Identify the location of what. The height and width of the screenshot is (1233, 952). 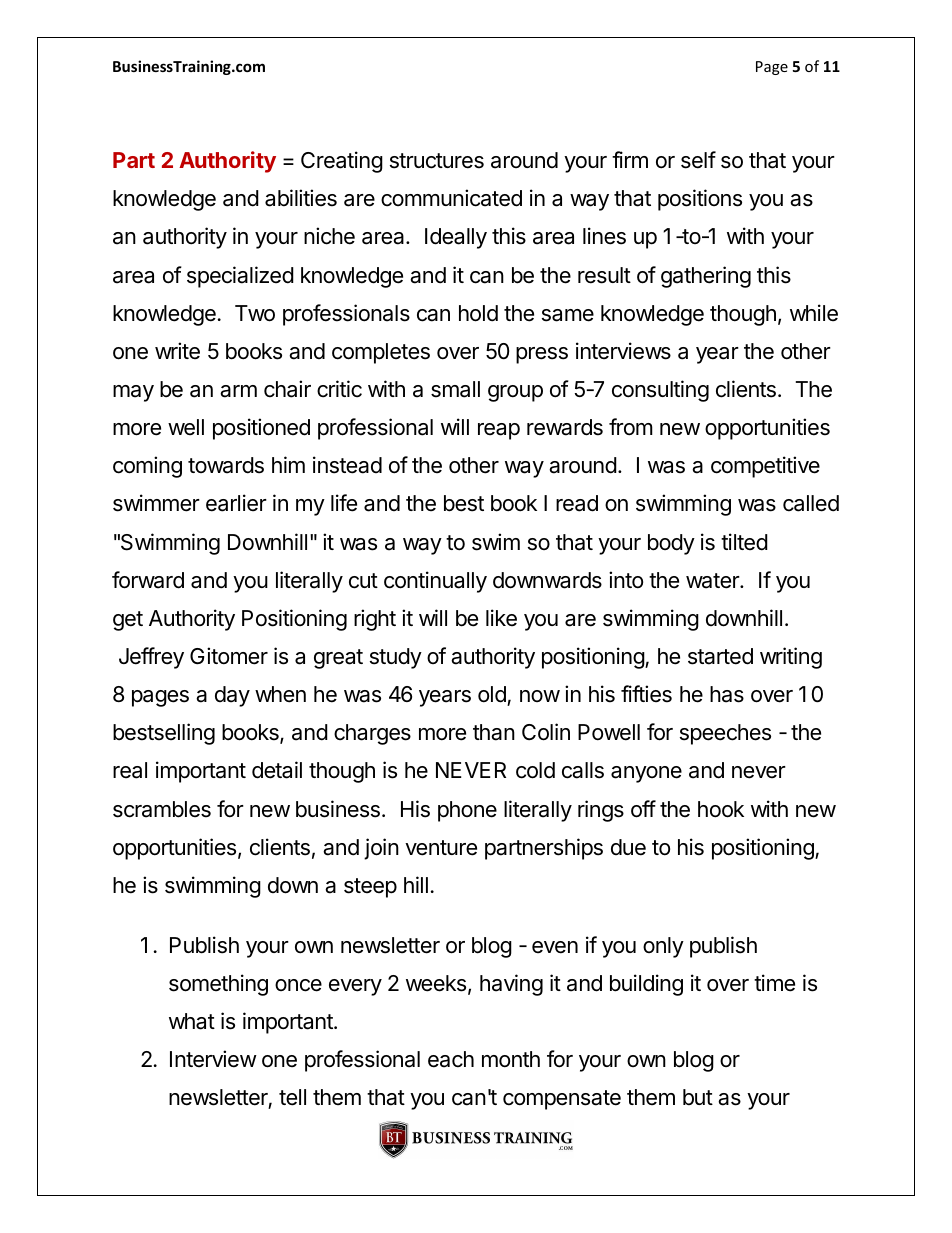
(192, 1021).
